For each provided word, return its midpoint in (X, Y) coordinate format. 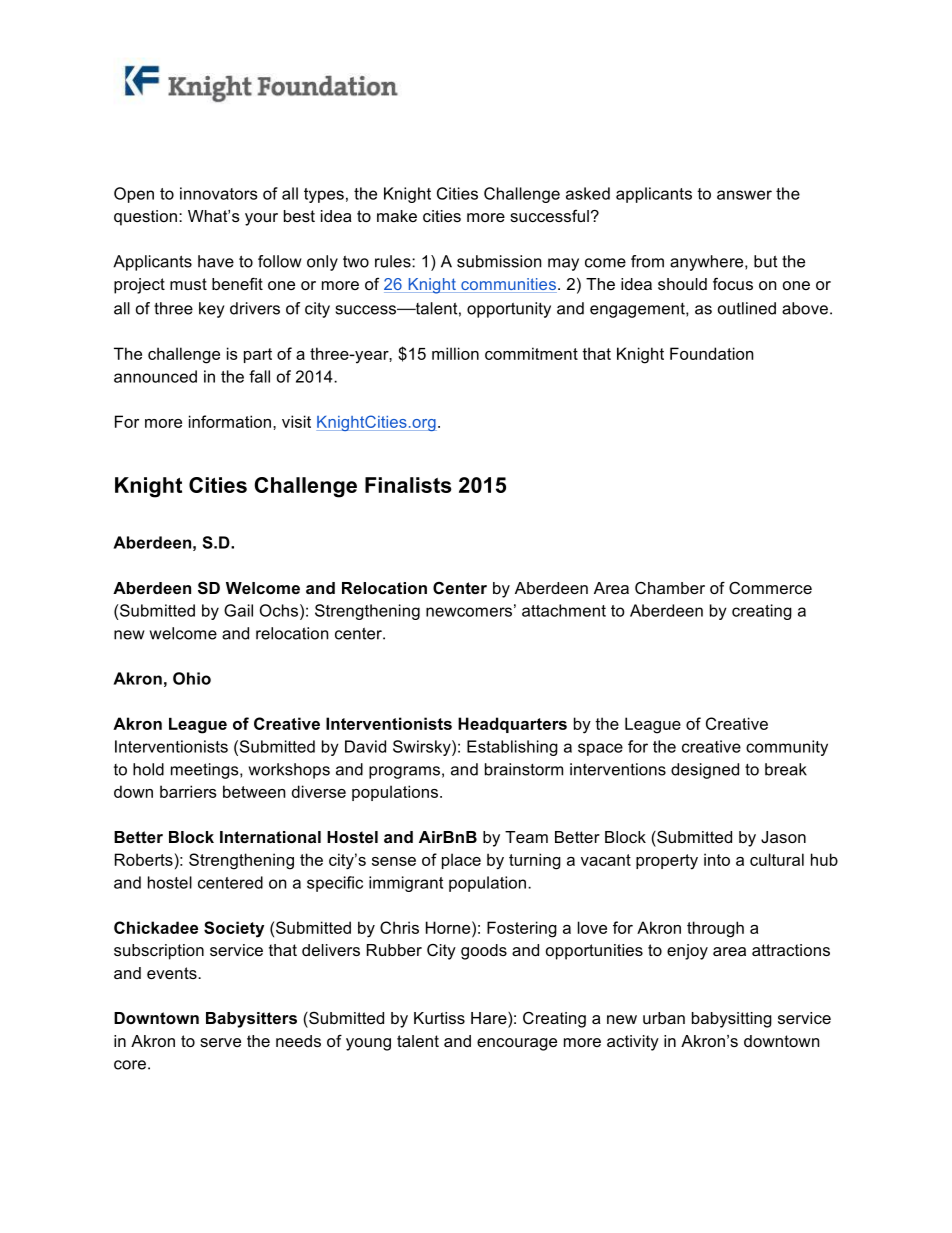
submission (499, 261)
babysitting (732, 1020)
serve (220, 1042)
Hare (490, 1018)
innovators (218, 193)
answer (744, 195)
